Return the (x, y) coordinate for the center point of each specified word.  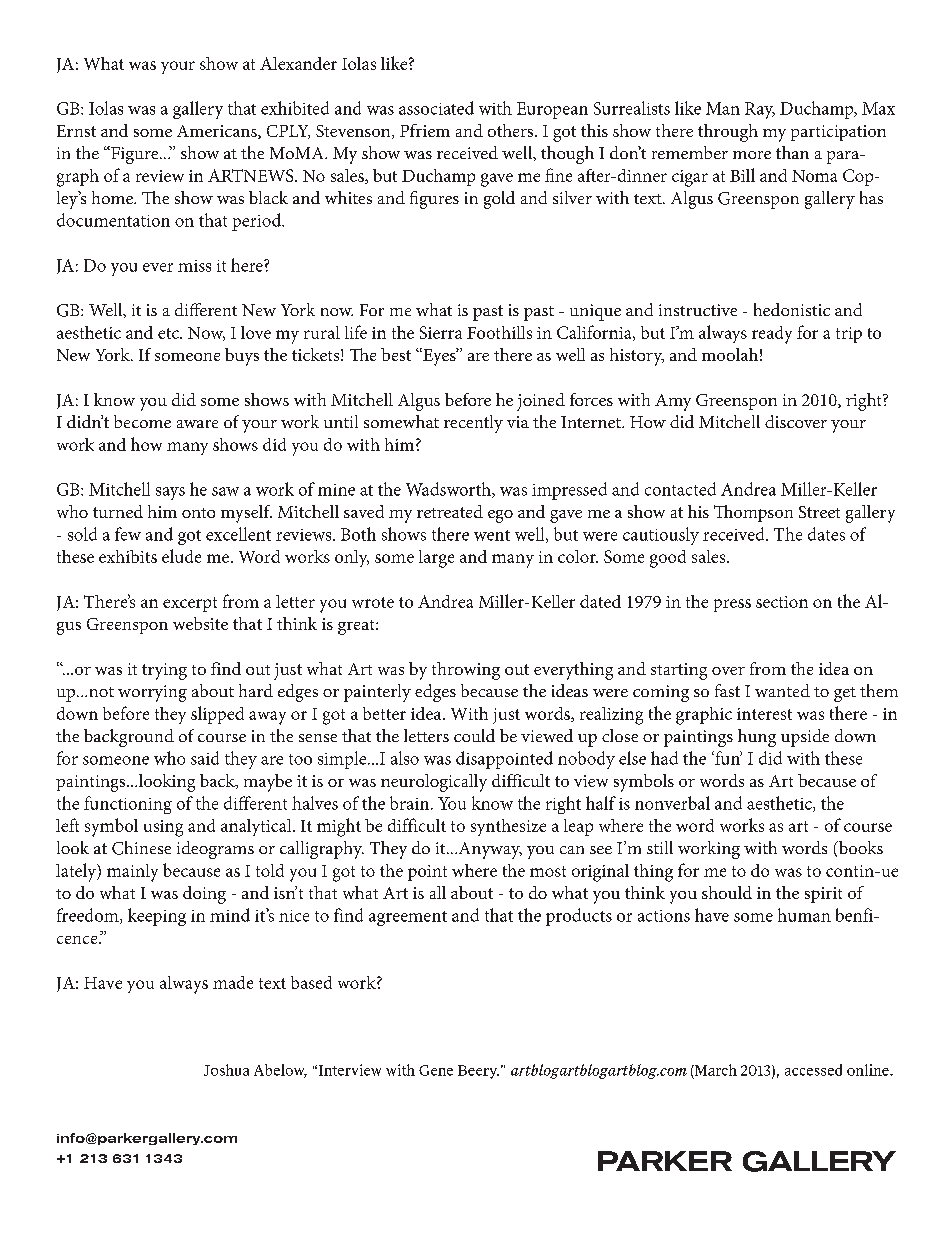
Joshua (226, 1070)
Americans (218, 132)
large (436, 559)
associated (436, 108)
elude (181, 556)
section (782, 602)
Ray (760, 110)
